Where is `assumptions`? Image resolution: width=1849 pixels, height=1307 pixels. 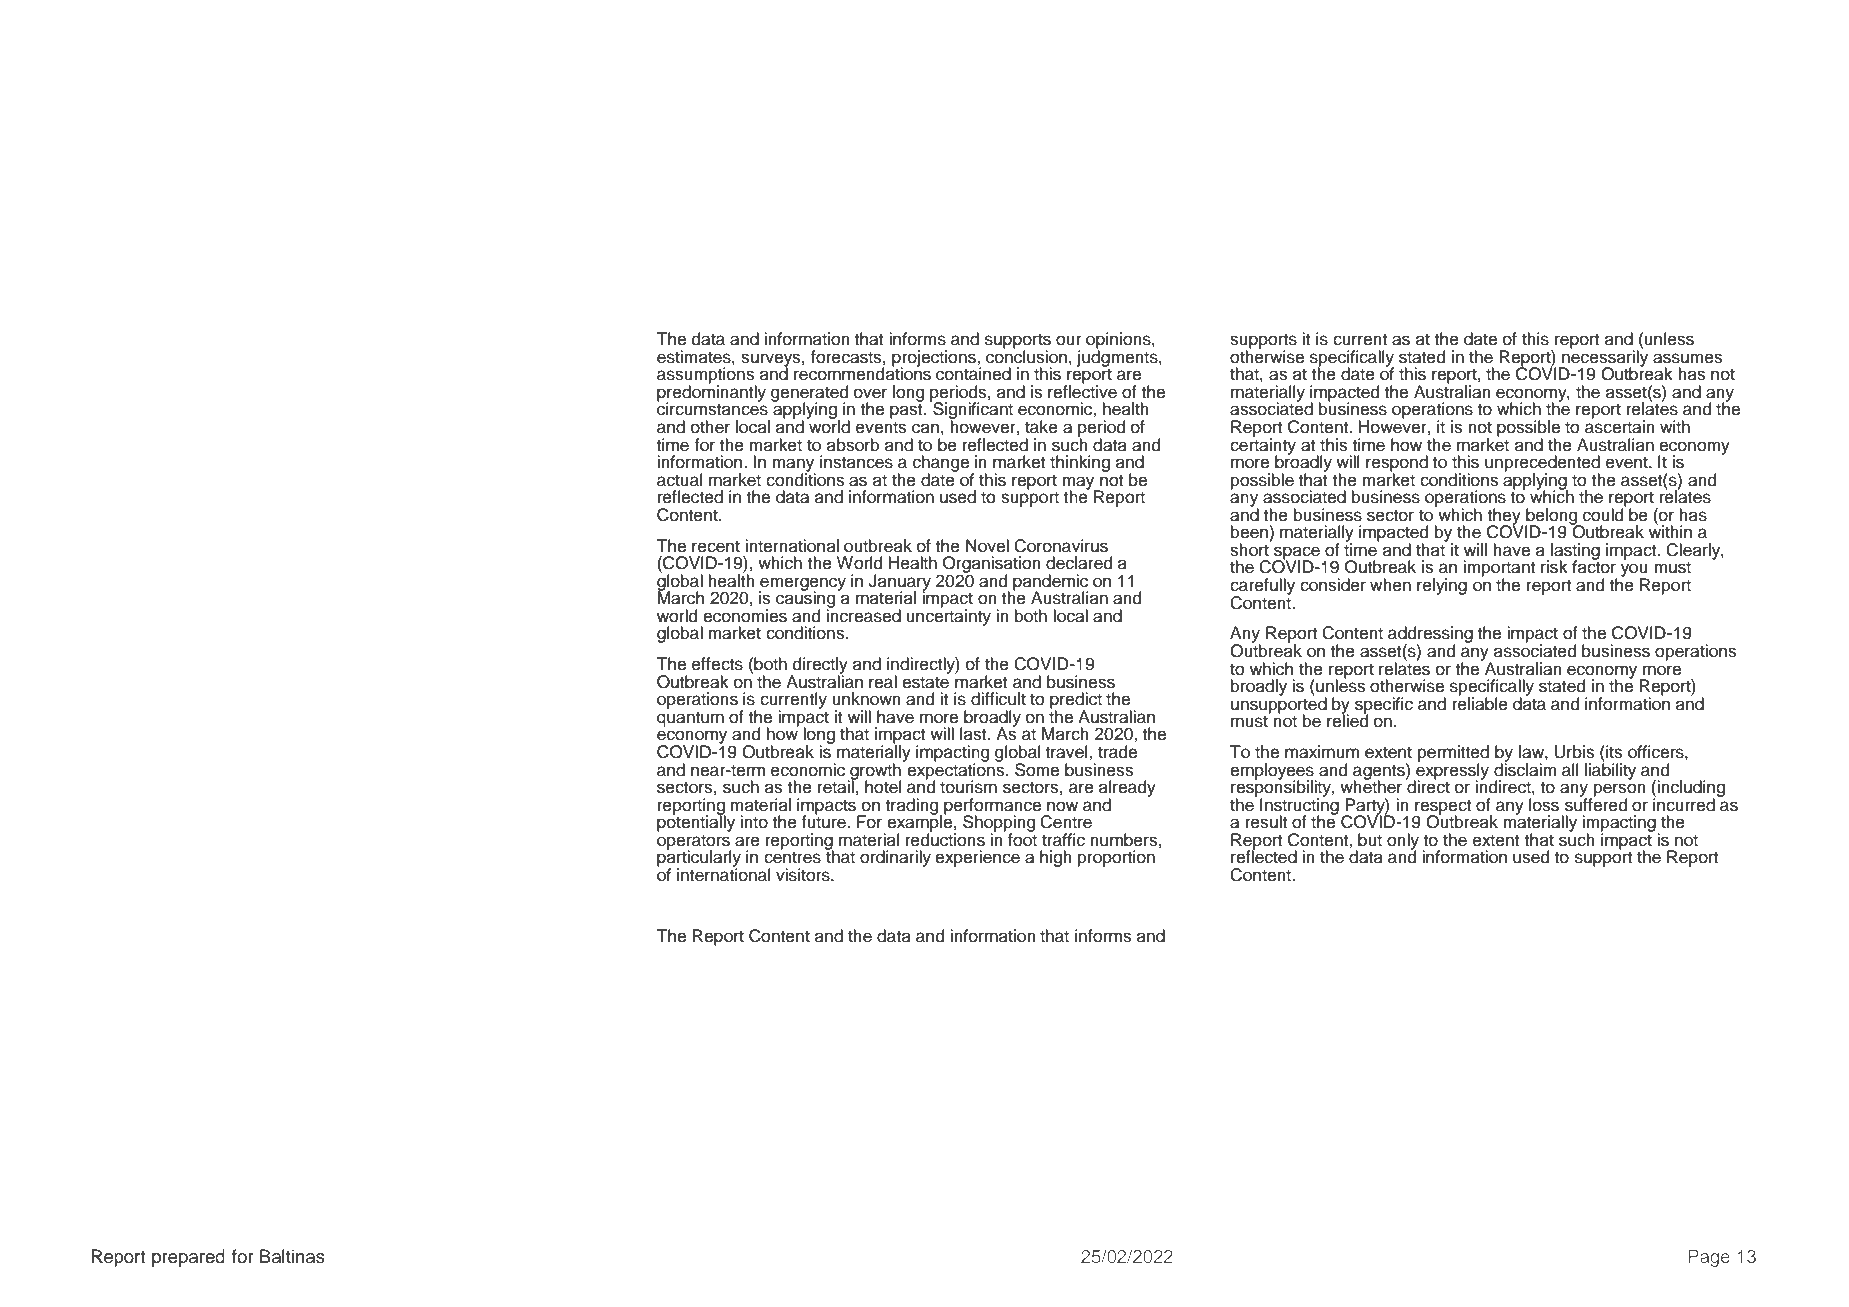
assumptions is located at coordinates (707, 375).
